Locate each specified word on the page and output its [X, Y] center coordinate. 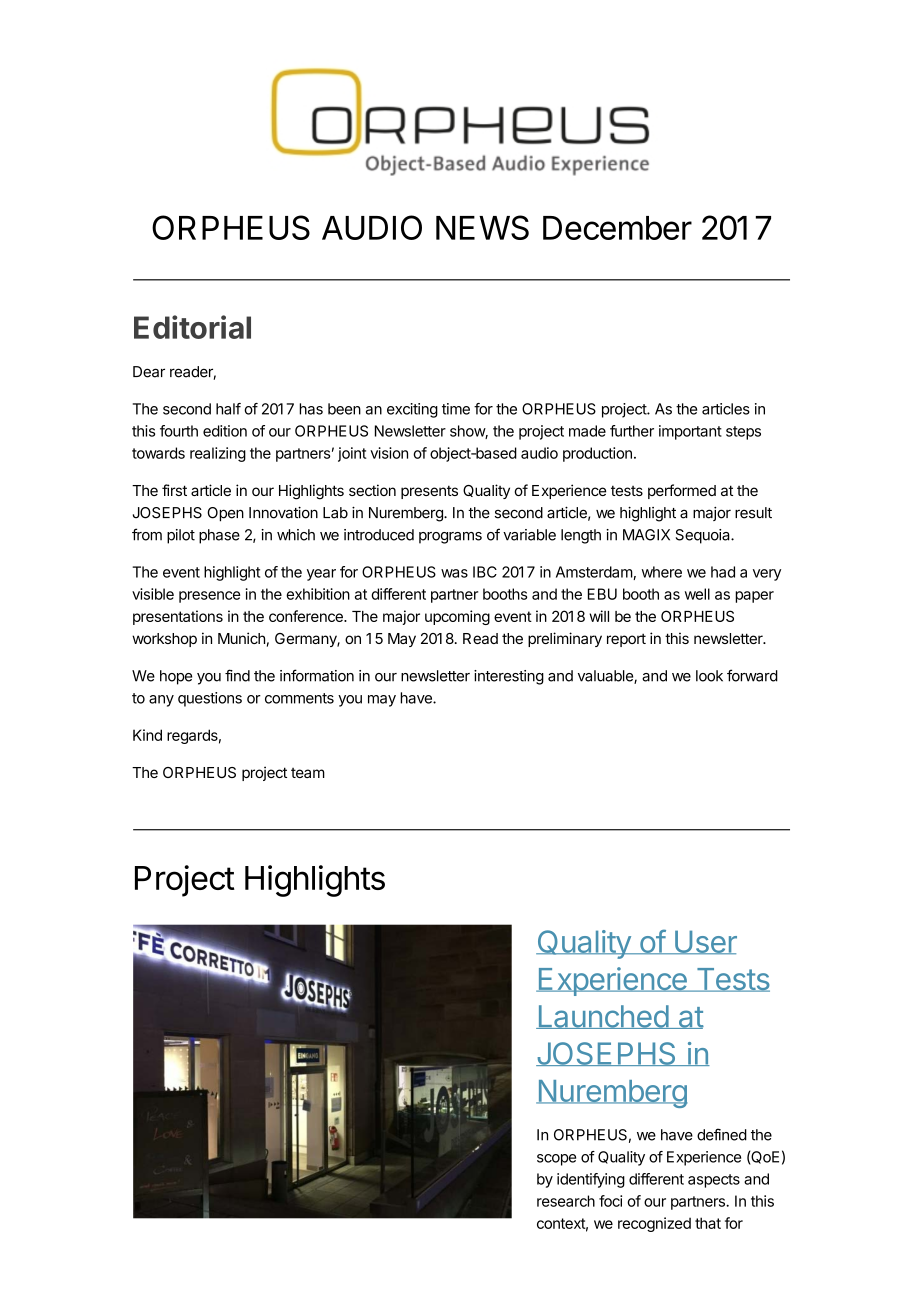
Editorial [192, 327]
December [617, 228]
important [690, 432]
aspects [714, 1181]
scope [556, 1160]
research [566, 1201]
